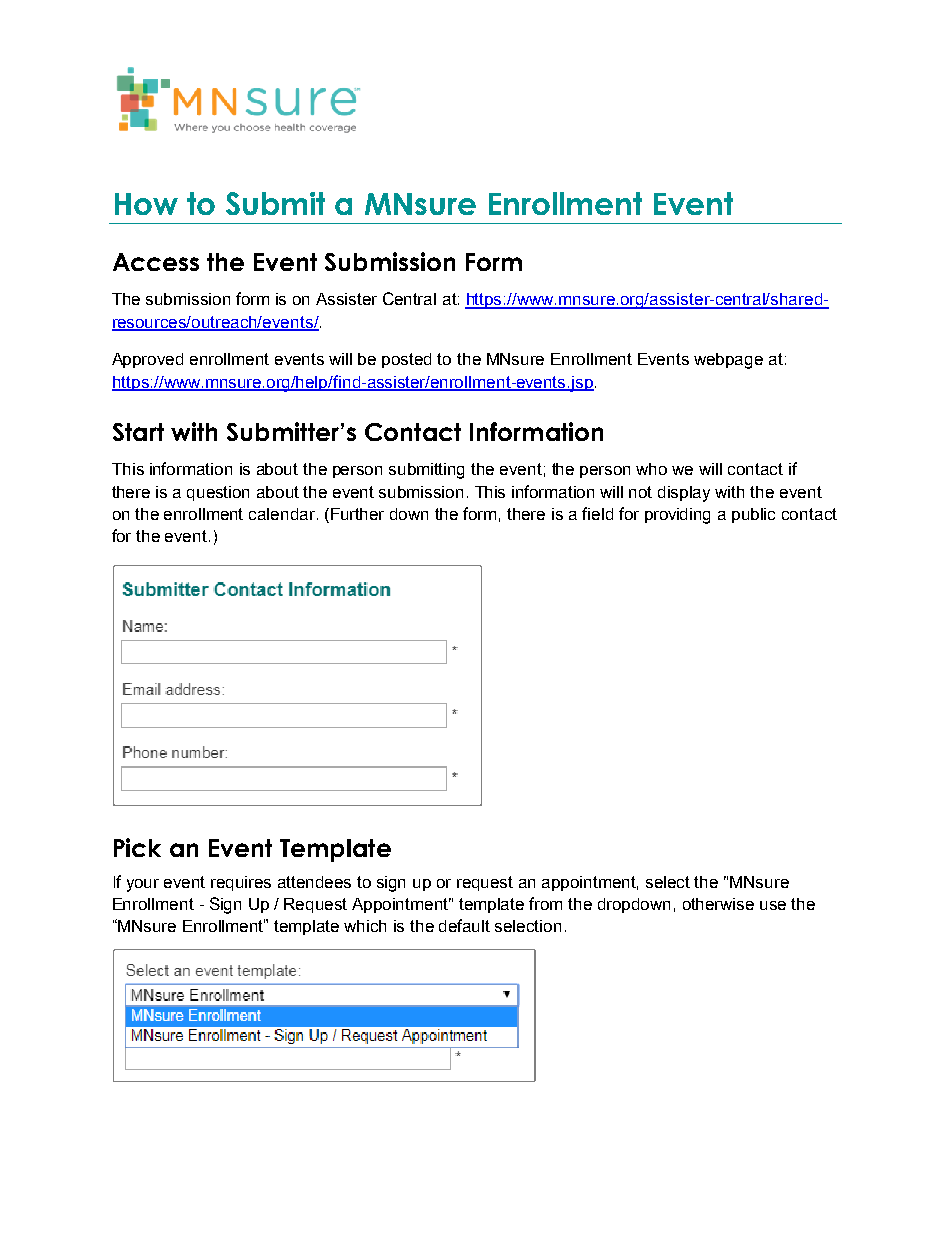 Image resolution: width=952 pixels, height=1233 pixels. What do you see at coordinates (753, 515) in the page?
I see `public` at bounding box center [753, 515].
